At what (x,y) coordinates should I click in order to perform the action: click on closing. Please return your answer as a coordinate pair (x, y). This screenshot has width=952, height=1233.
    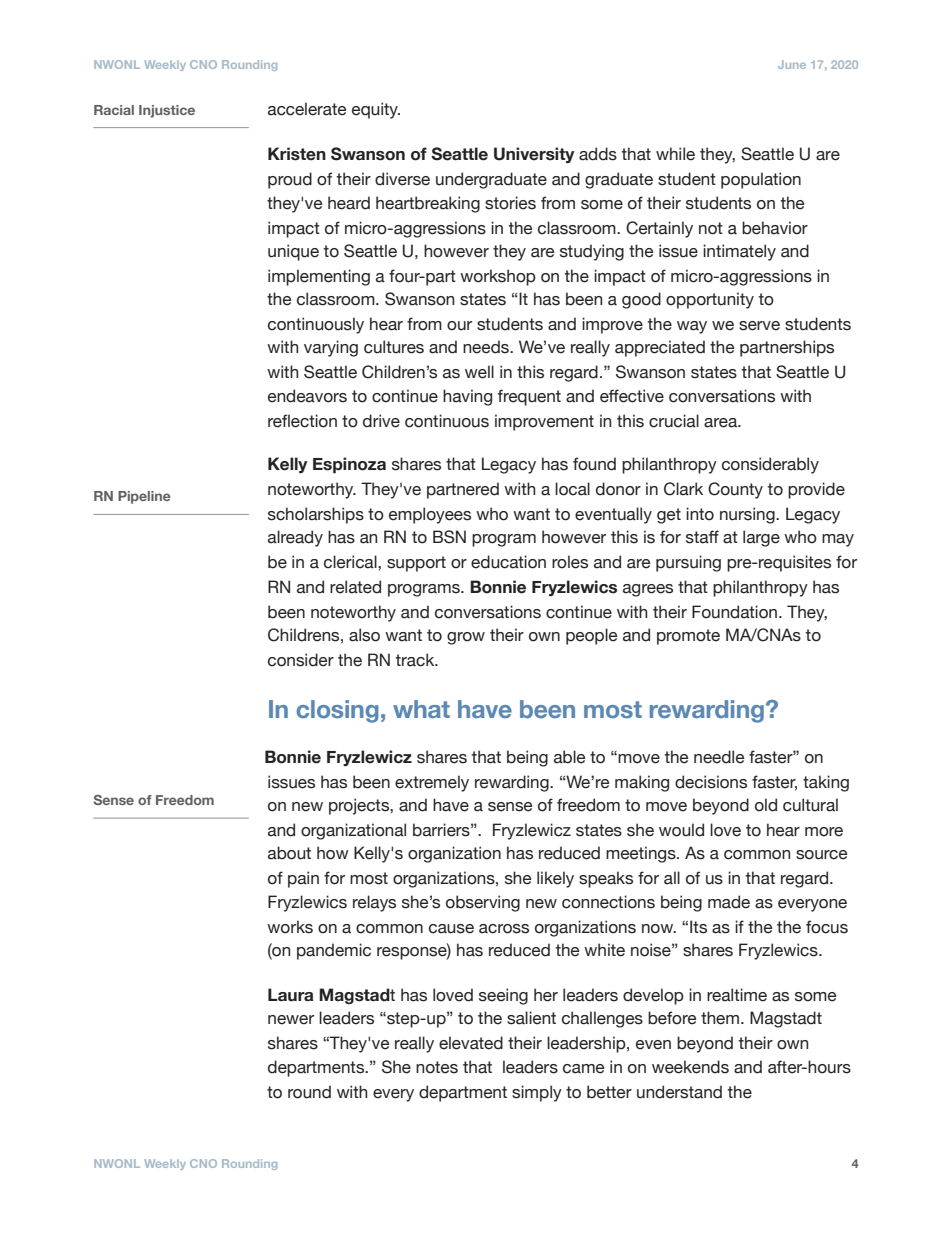
    Looking at the image, I should click on (337, 711).
